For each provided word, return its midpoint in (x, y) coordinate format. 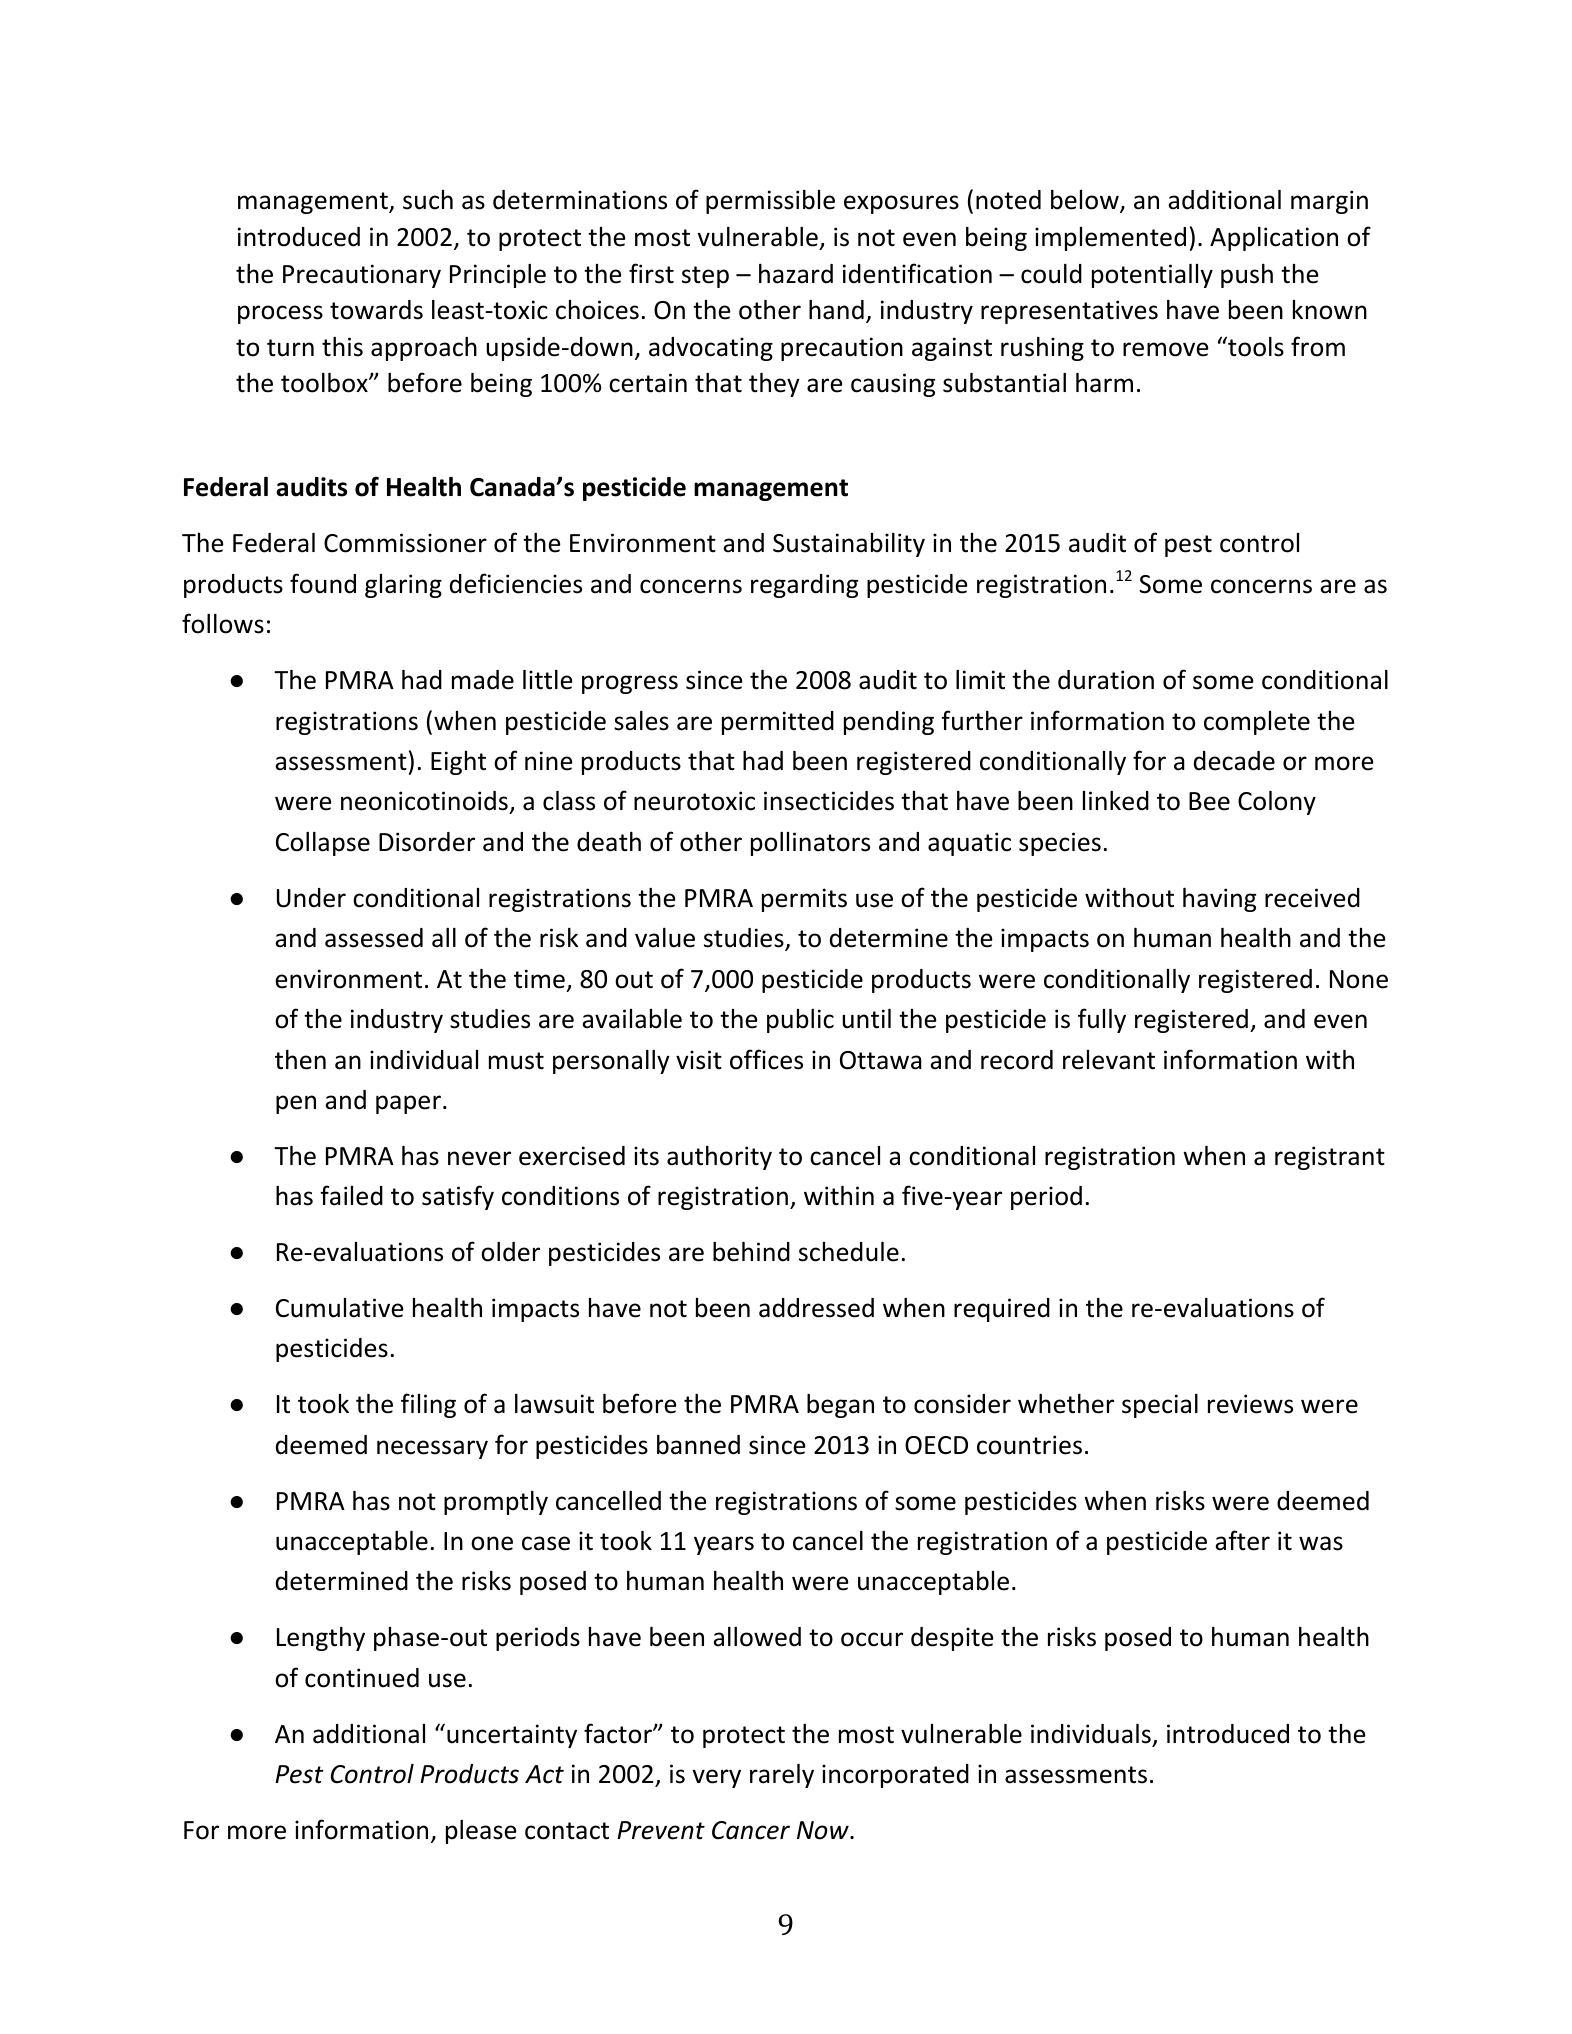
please (481, 1832)
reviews (1250, 1404)
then (300, 1060)
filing (428, 1405)
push (1247, 276)
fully (1102, 1020)
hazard (796, 274)
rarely (782, 1776)
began (840, 1406)
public (800, 1021)
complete (1257, 723)
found (323, 583)
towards (376, 310)
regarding (804, 586)
